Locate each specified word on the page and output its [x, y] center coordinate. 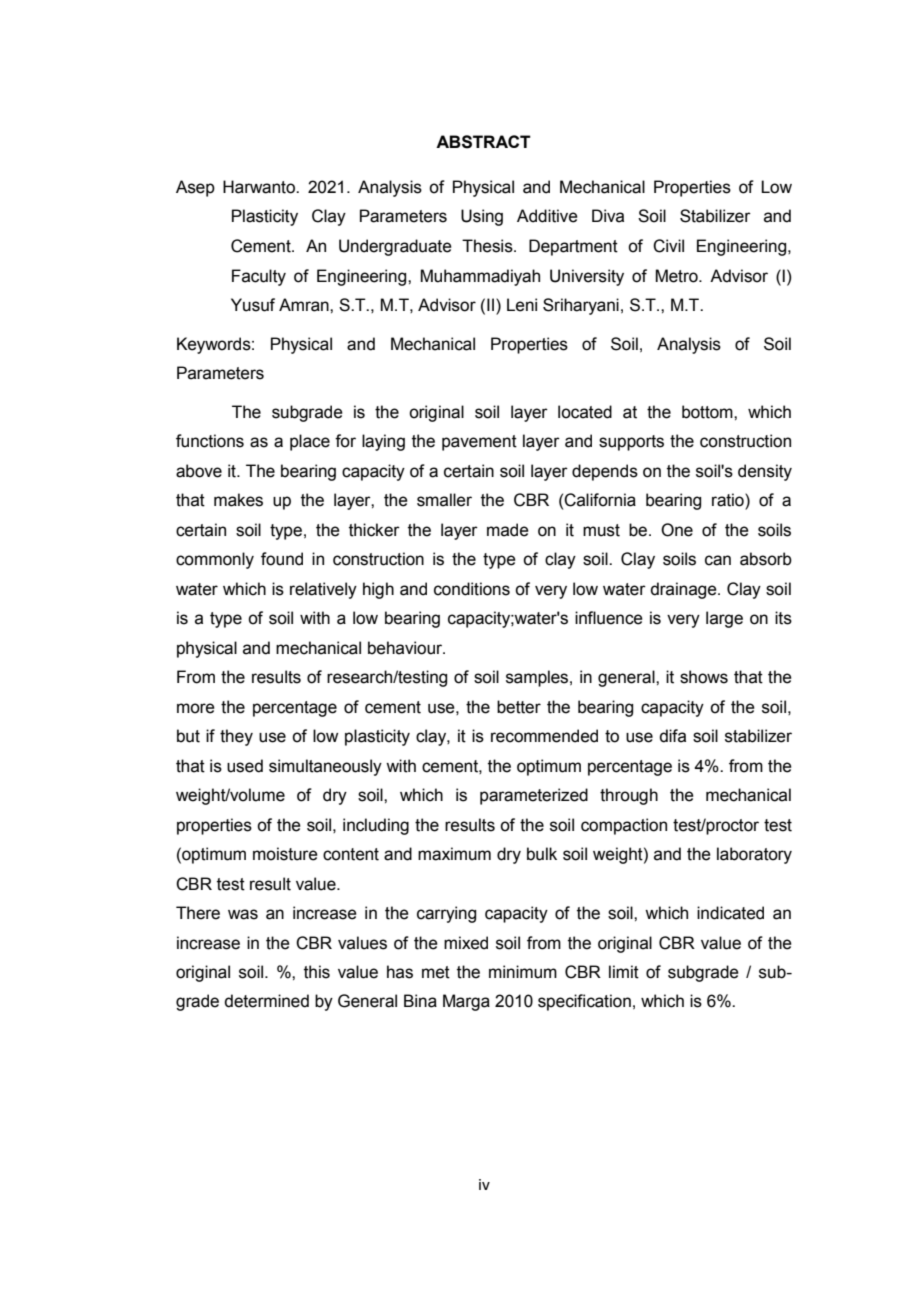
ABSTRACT [483, 142]
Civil [668, 246]
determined [266, 1001]
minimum [523, 972]
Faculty [259, 277]
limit [624, 972]
